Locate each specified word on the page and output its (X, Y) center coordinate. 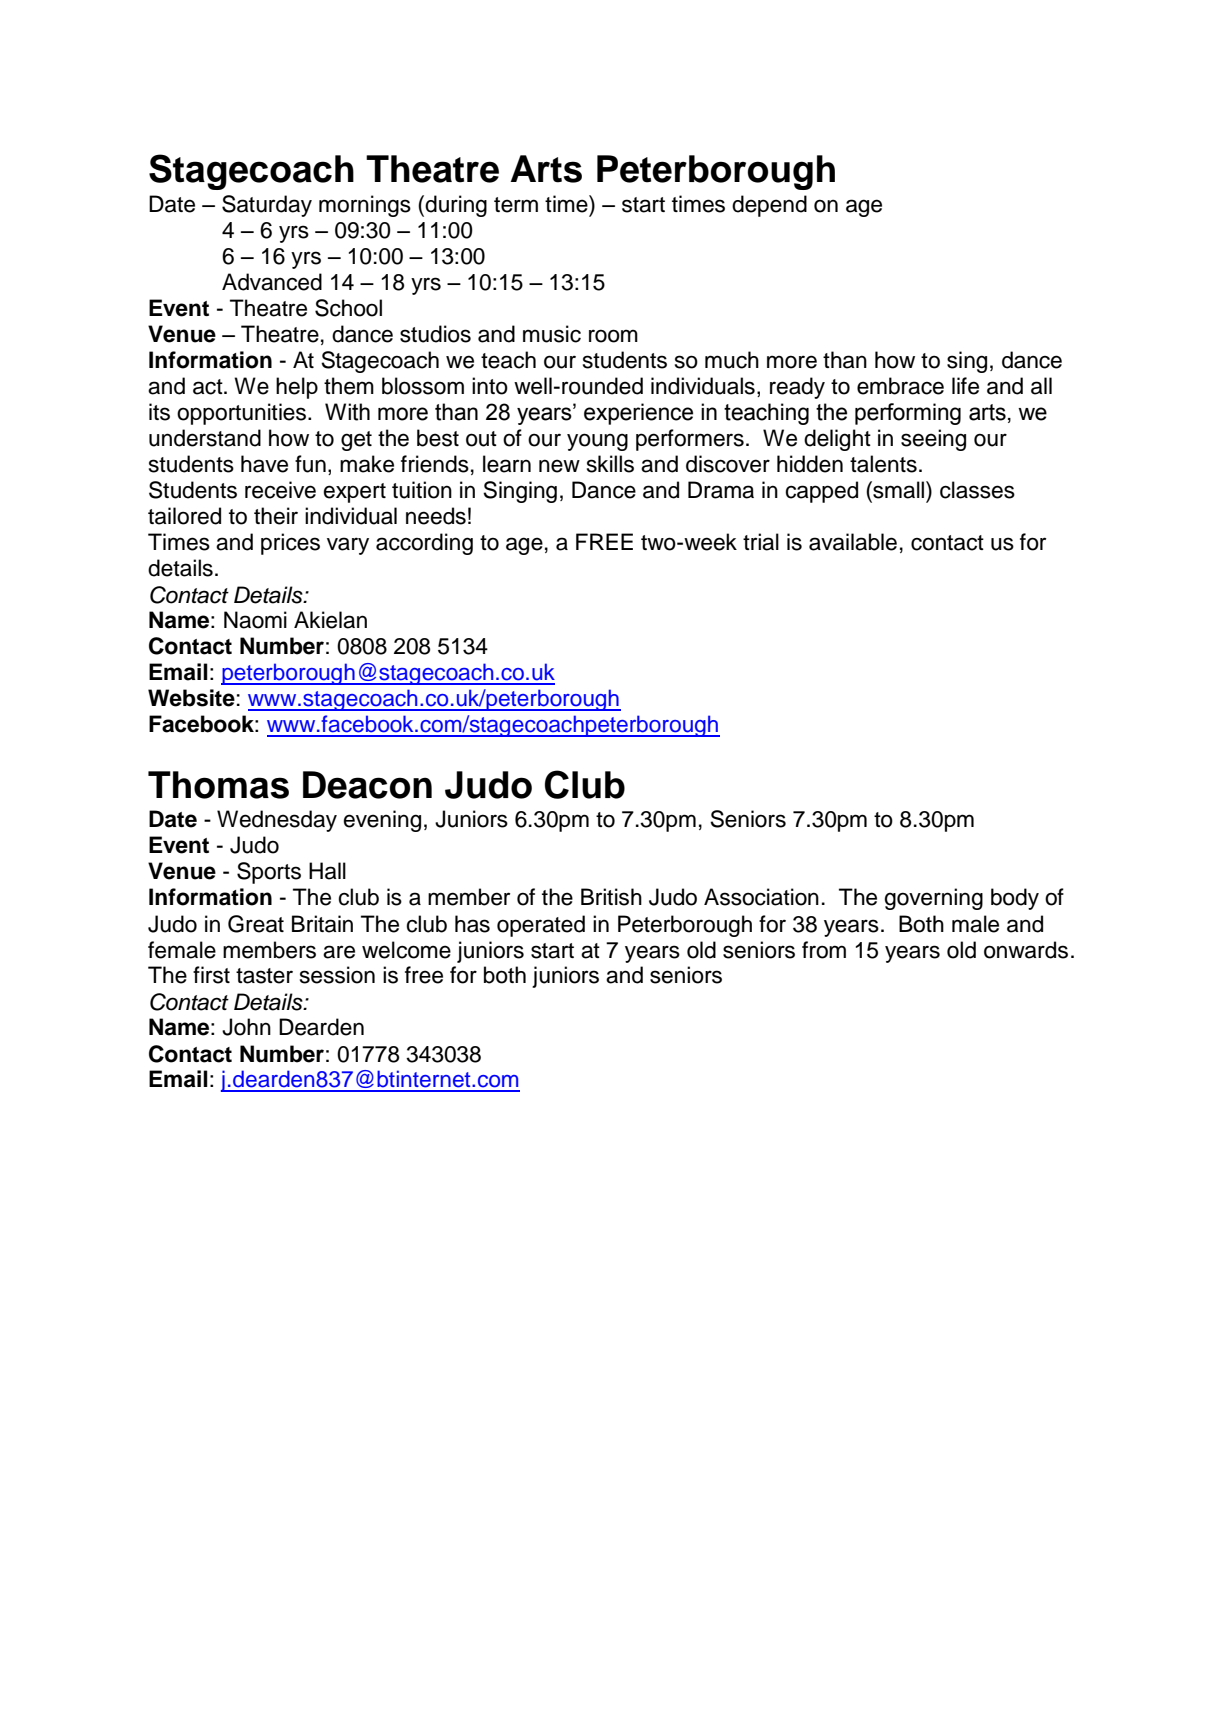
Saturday (267, 206)
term (516, 205)
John (246, 1027)
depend (769, 206)
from (824, 950)
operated (541, 926)
